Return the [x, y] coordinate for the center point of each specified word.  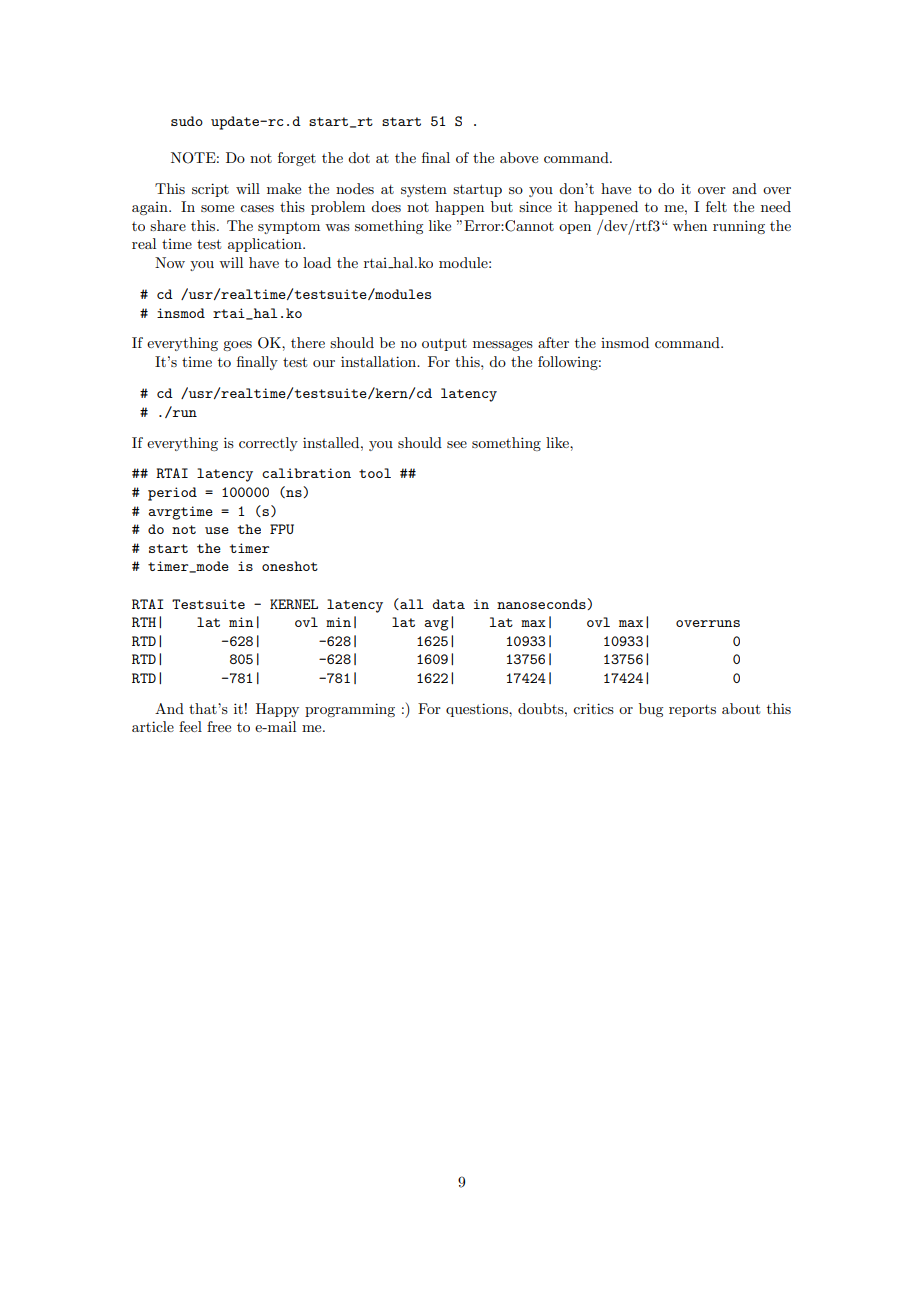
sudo [187, 121]
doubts [542, 708]
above [519, 157]
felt [716, 206]
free [219, 726]
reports [692, 711]
